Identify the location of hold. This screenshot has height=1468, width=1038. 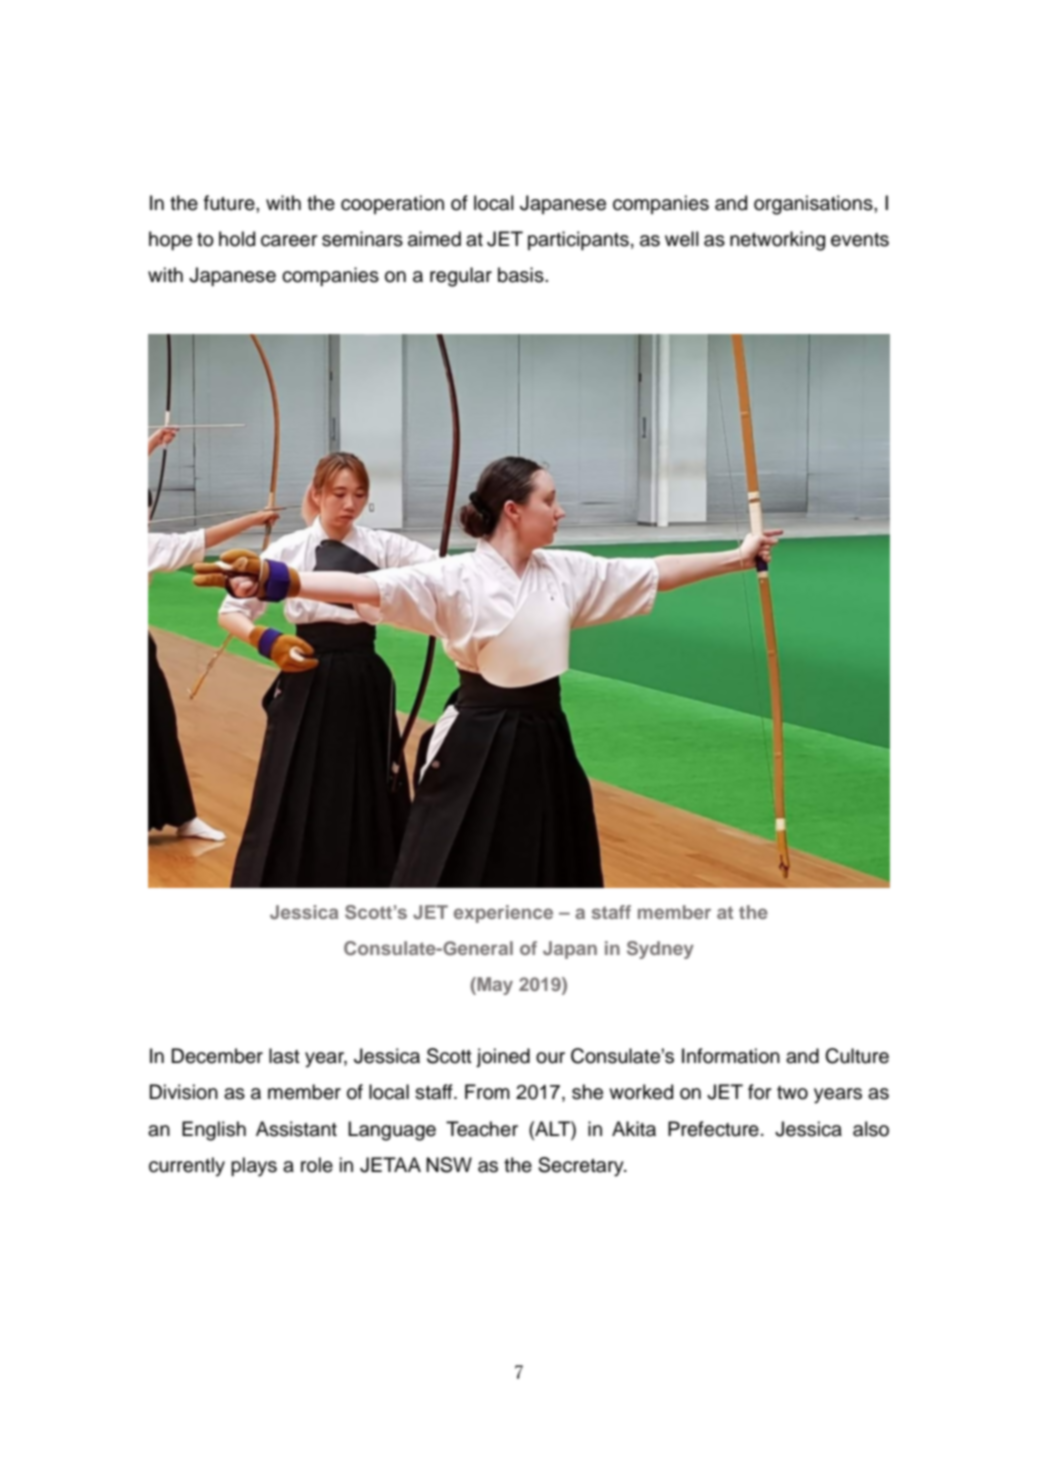
(237, 239).
